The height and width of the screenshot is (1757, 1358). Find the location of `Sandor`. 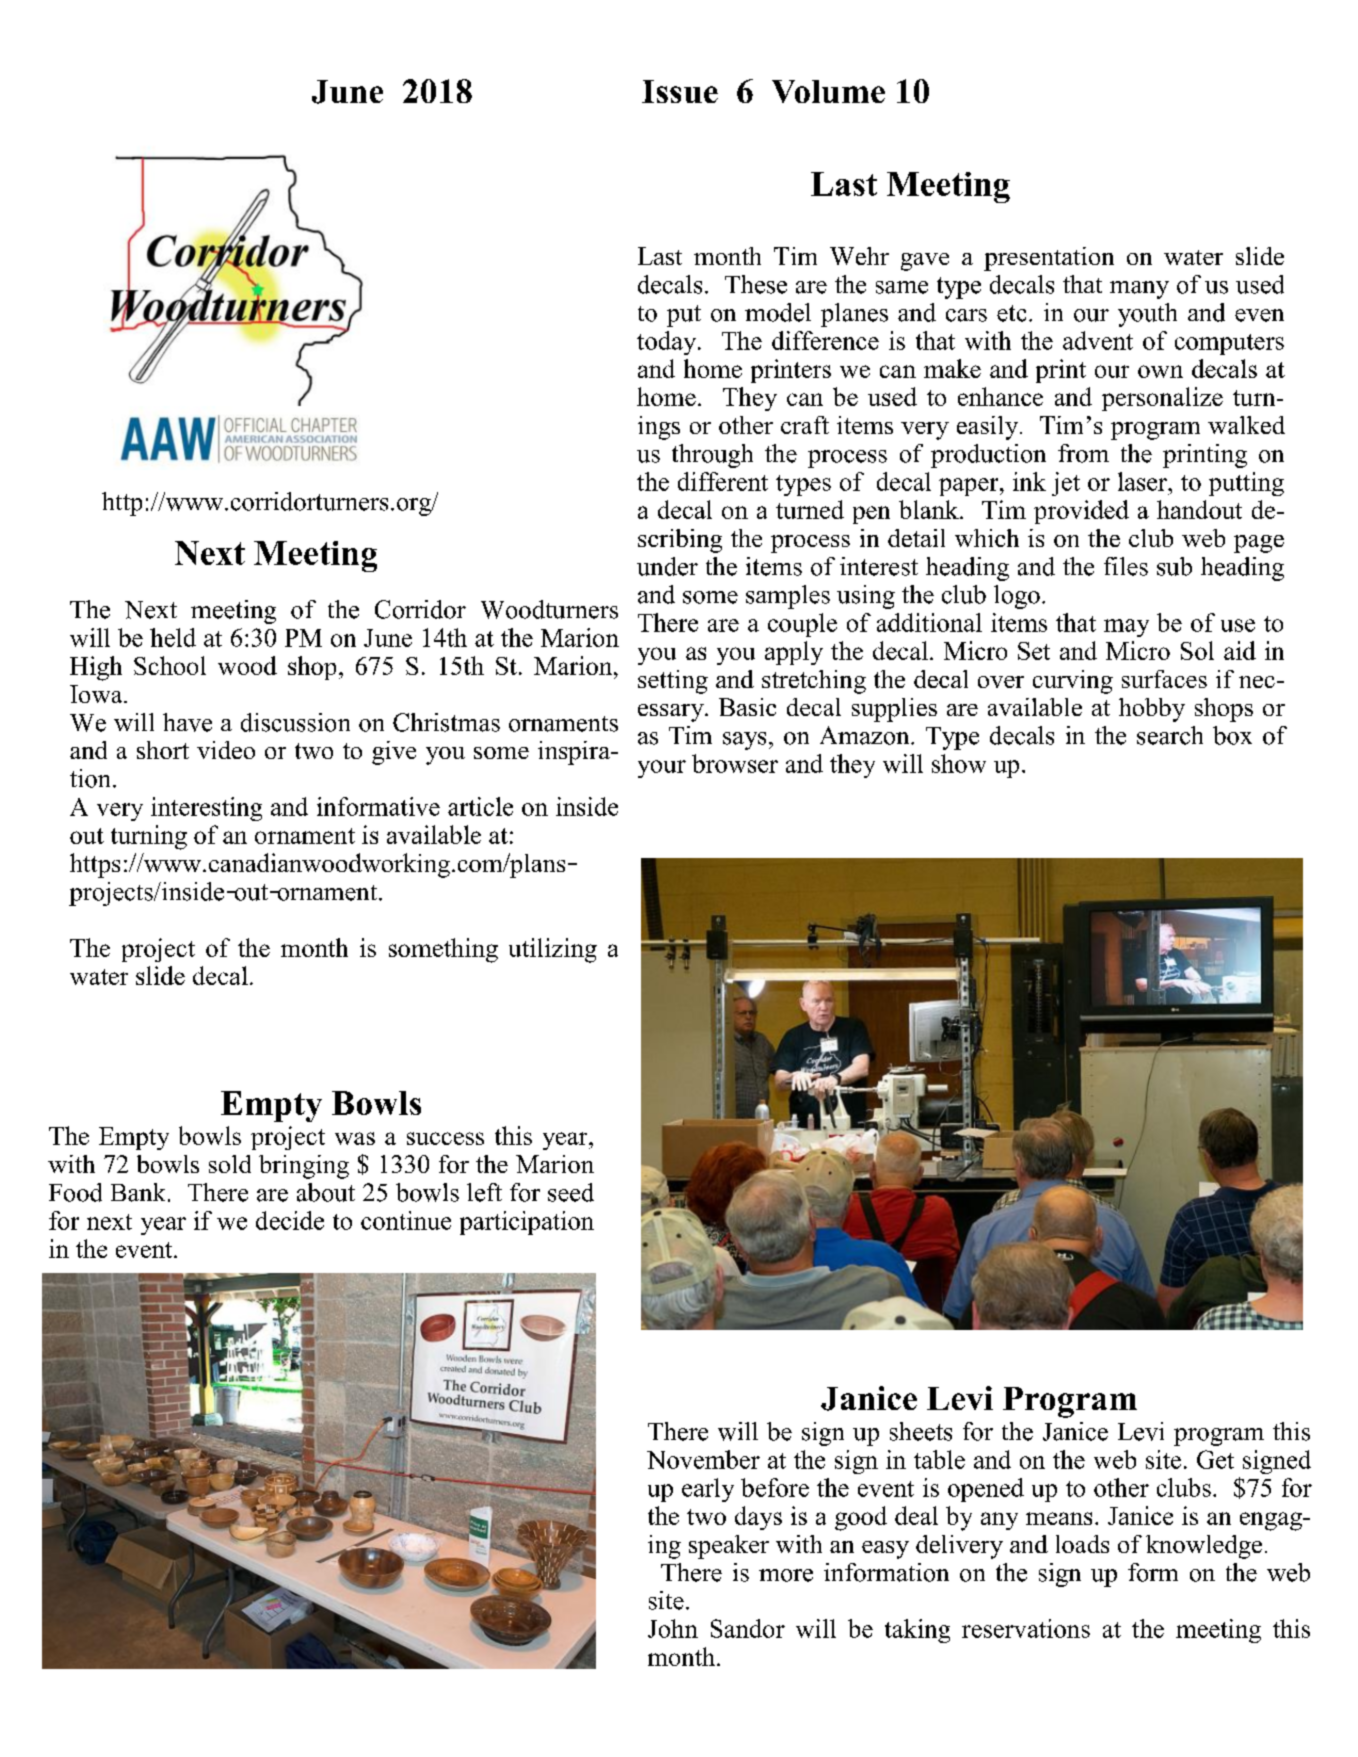

Sandor is located at coordinates (748, 1628).
